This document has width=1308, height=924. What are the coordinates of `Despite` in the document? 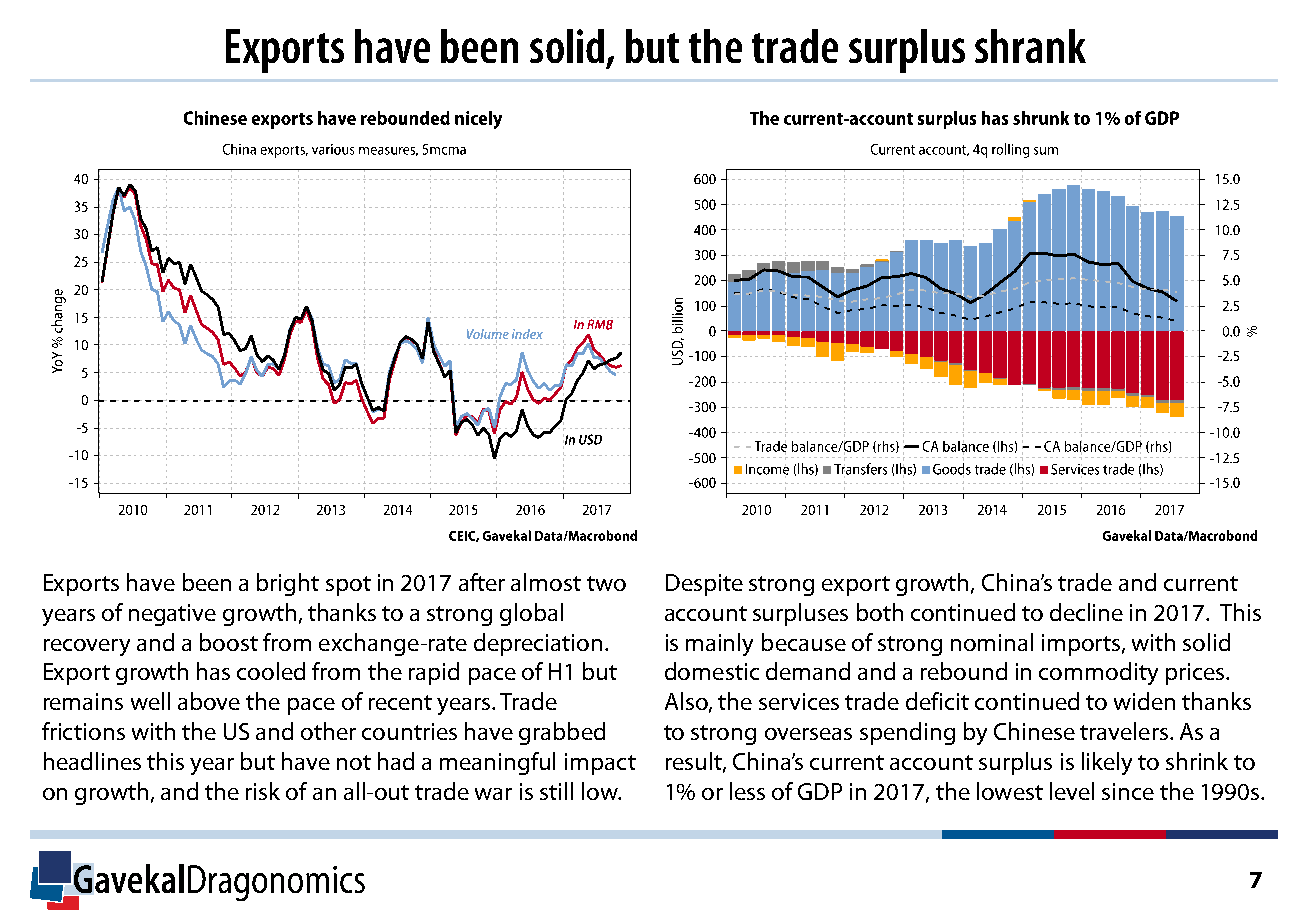 It's located at (704, 585).
